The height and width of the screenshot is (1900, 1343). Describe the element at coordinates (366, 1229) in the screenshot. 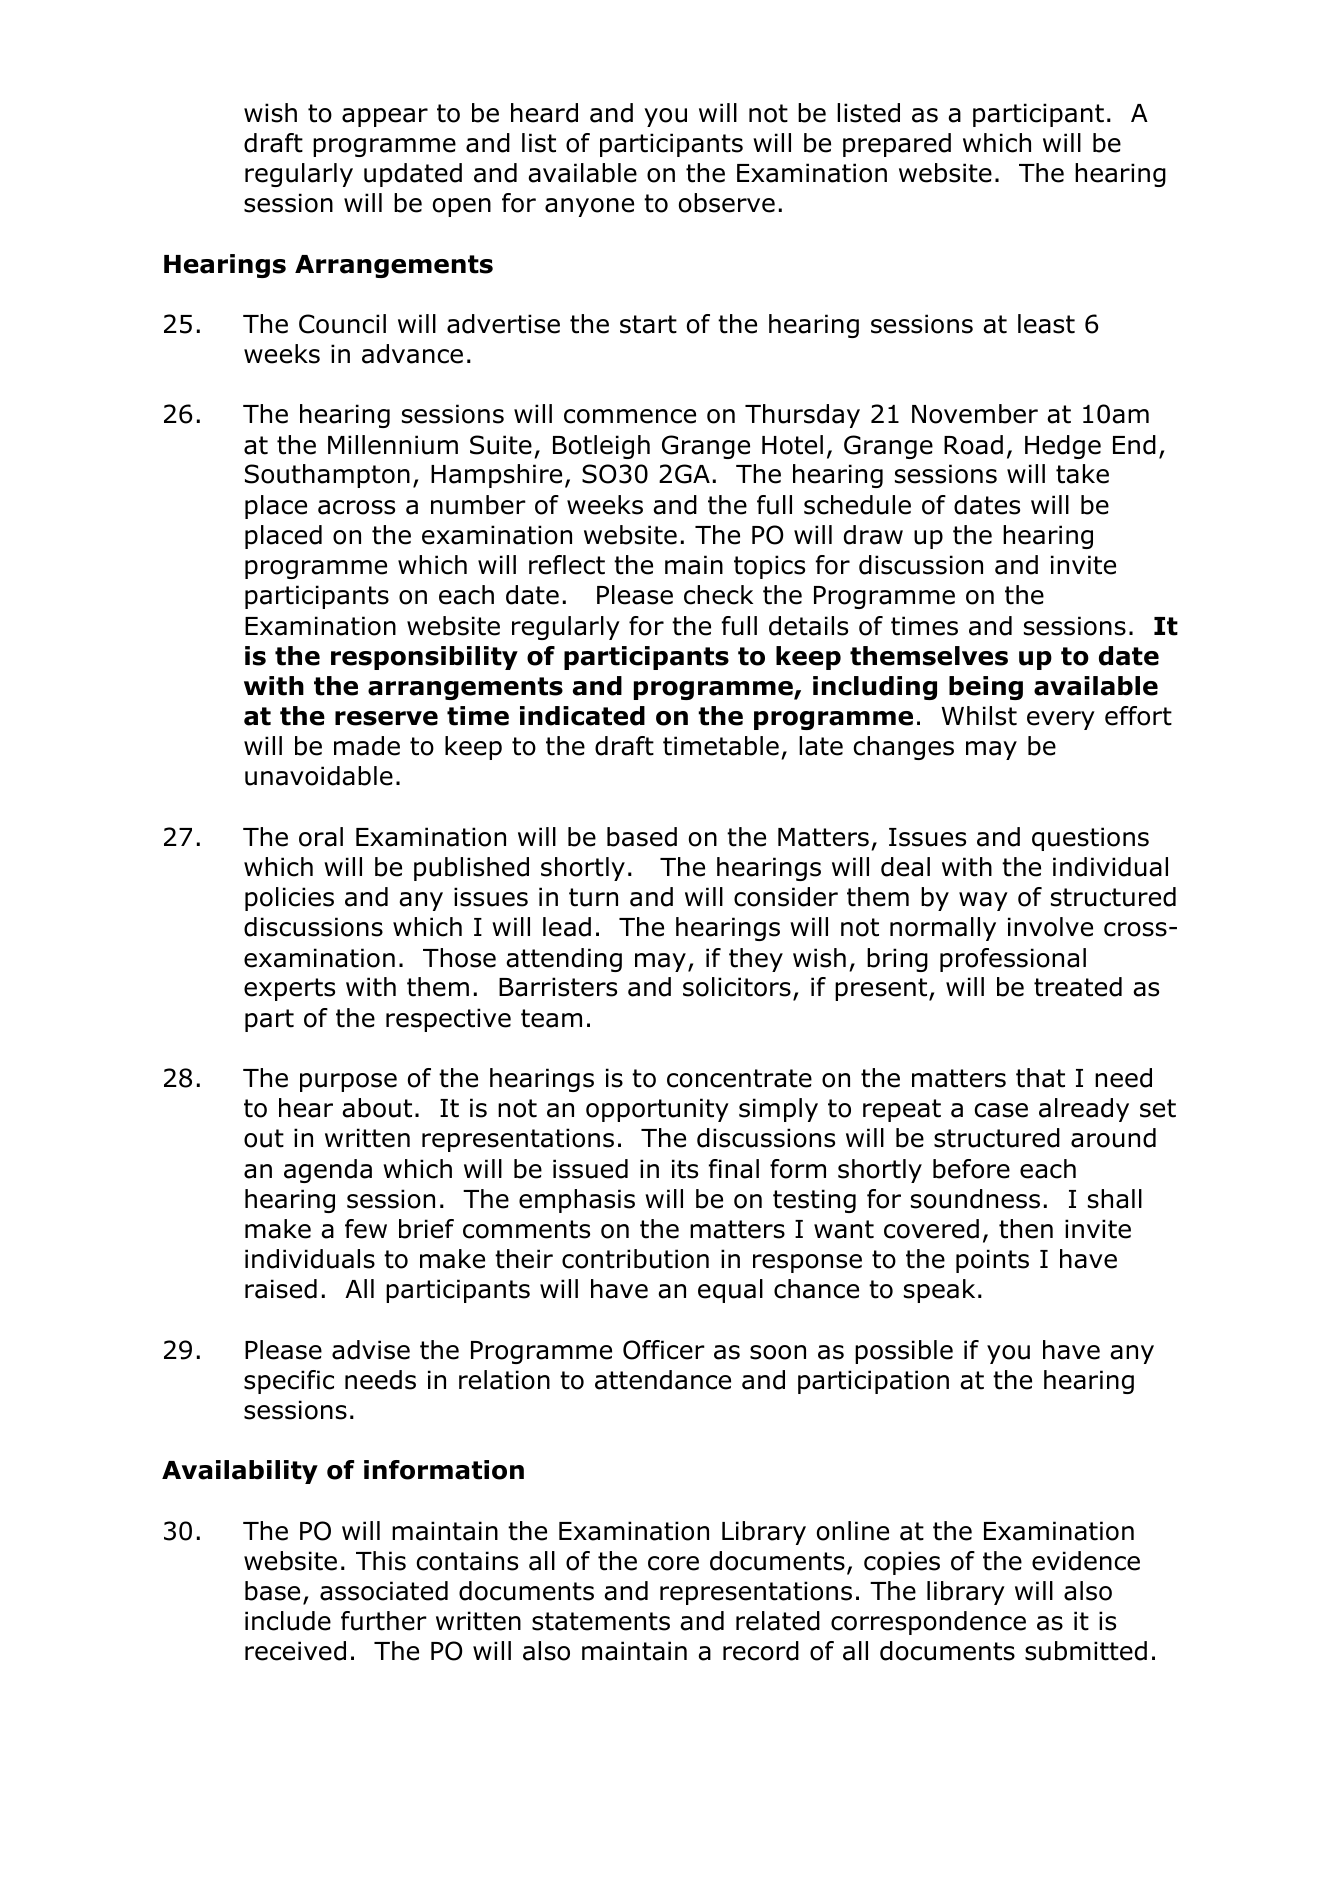

I see `few` at that location.
